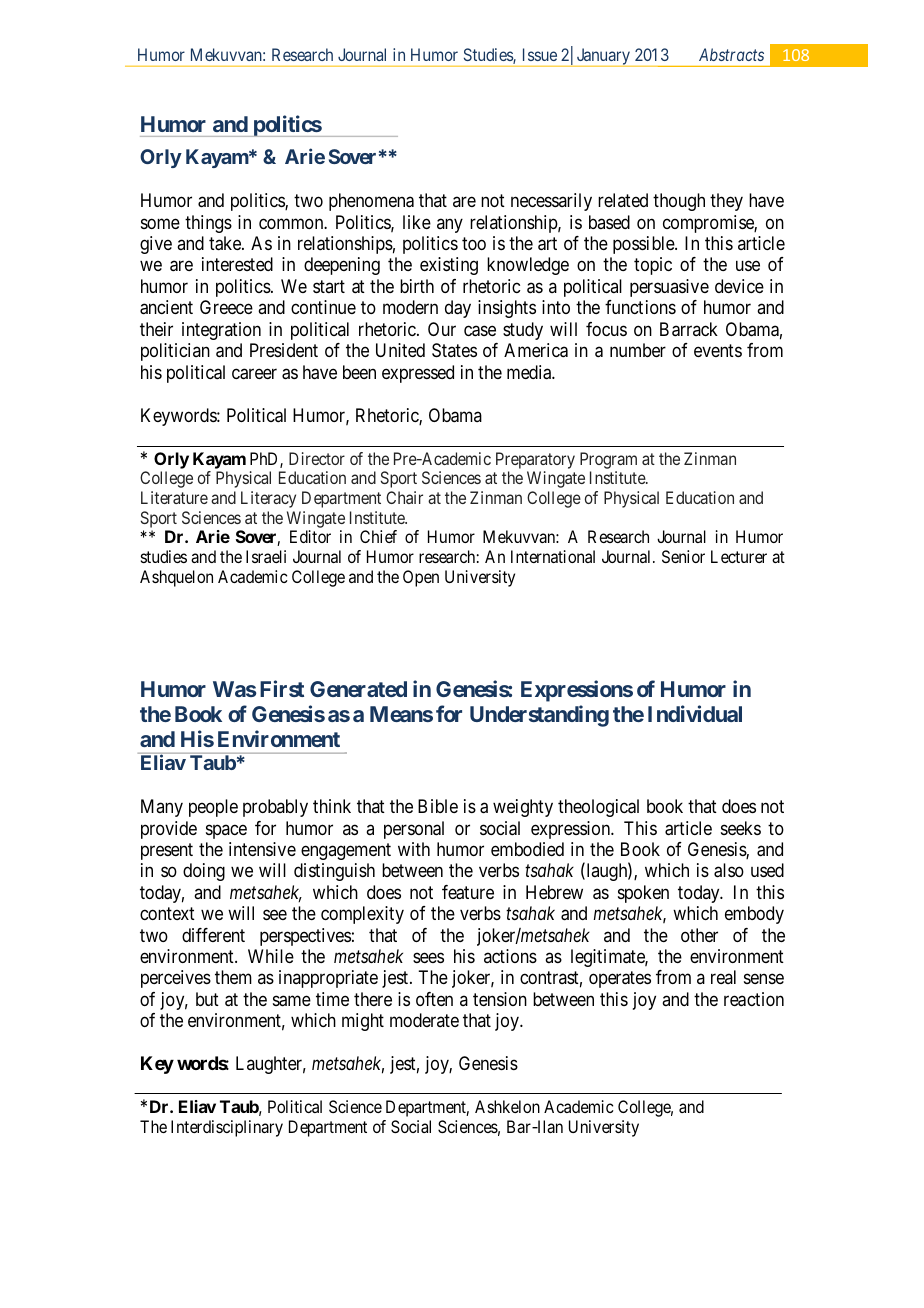  I want to click on Generated, so click(358, 689).
